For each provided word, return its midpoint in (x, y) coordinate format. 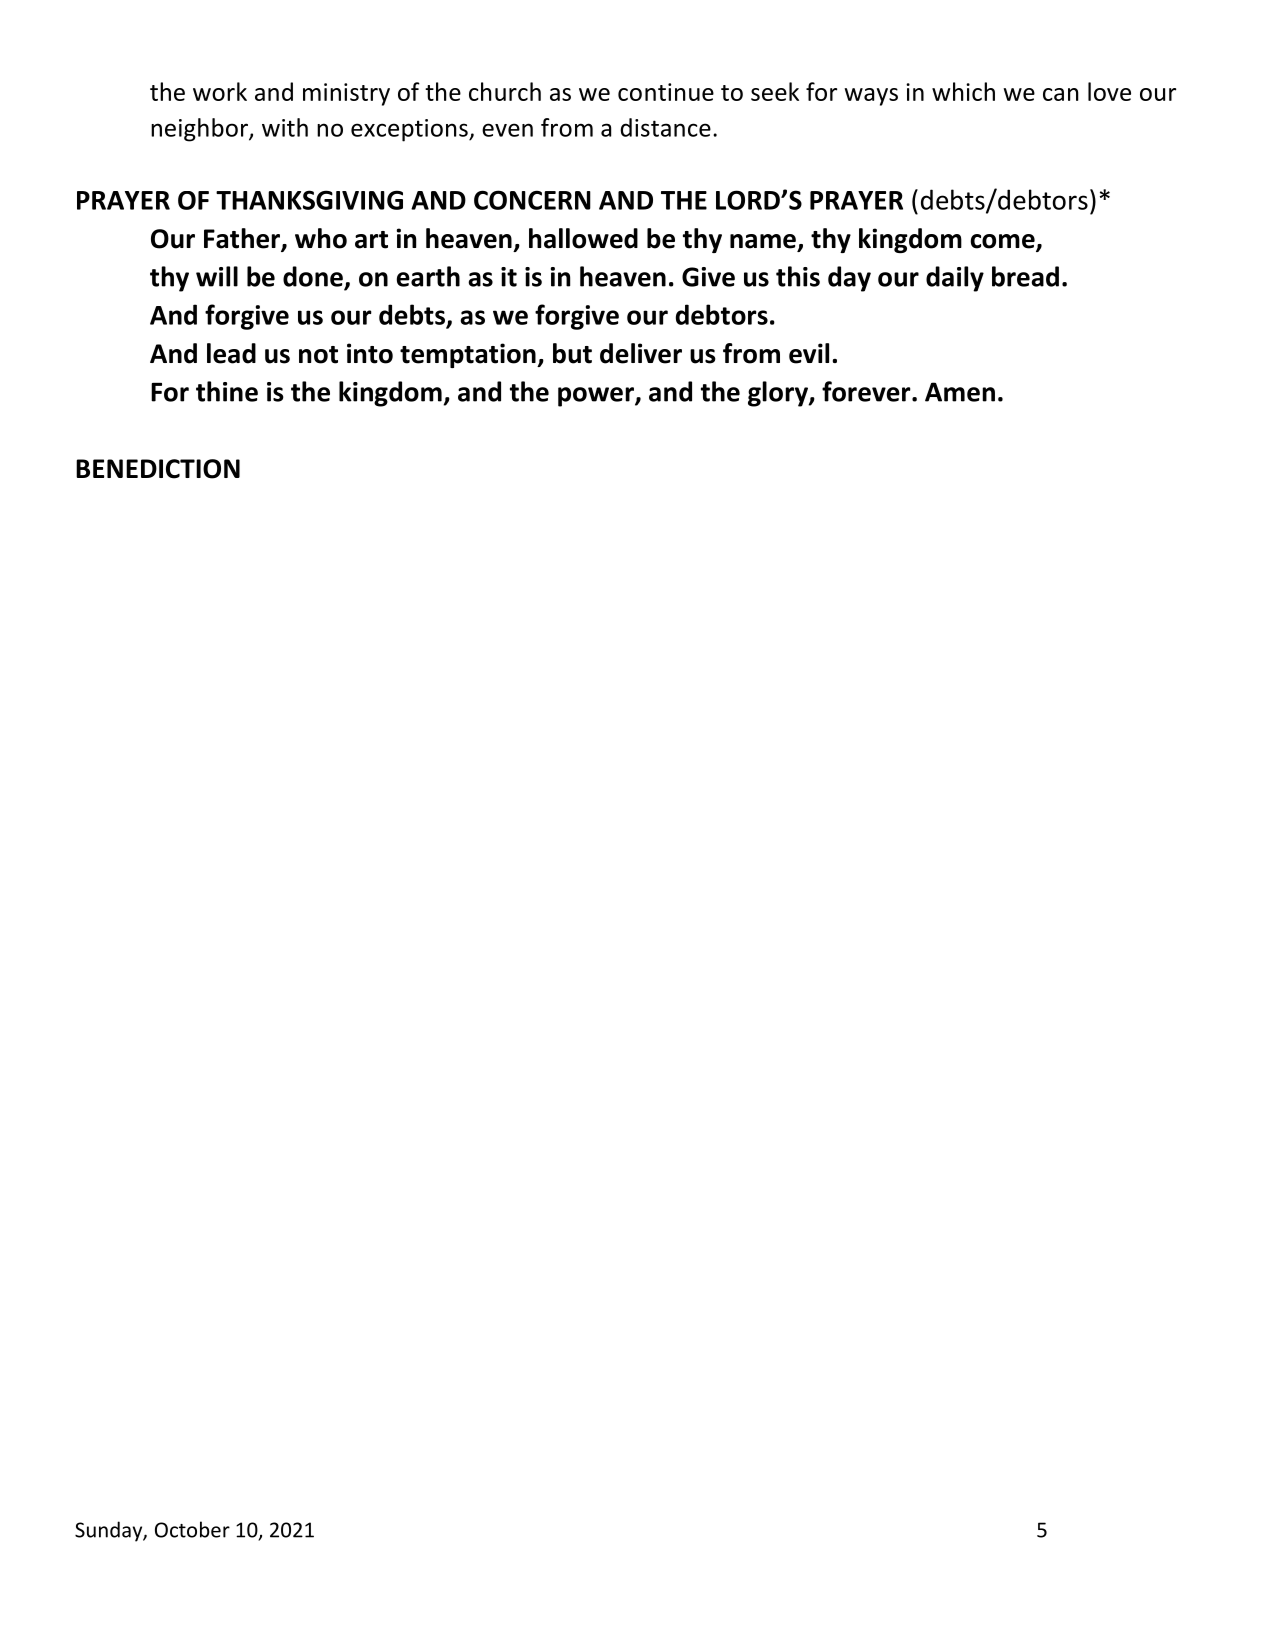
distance (665, 127)
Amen (960, 392)
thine (227, 391)
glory (779, 394)
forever (867, 391)
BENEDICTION (158, 469)
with (285, 127)
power (597, 397)
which (963, 91)
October (192, 1529)
